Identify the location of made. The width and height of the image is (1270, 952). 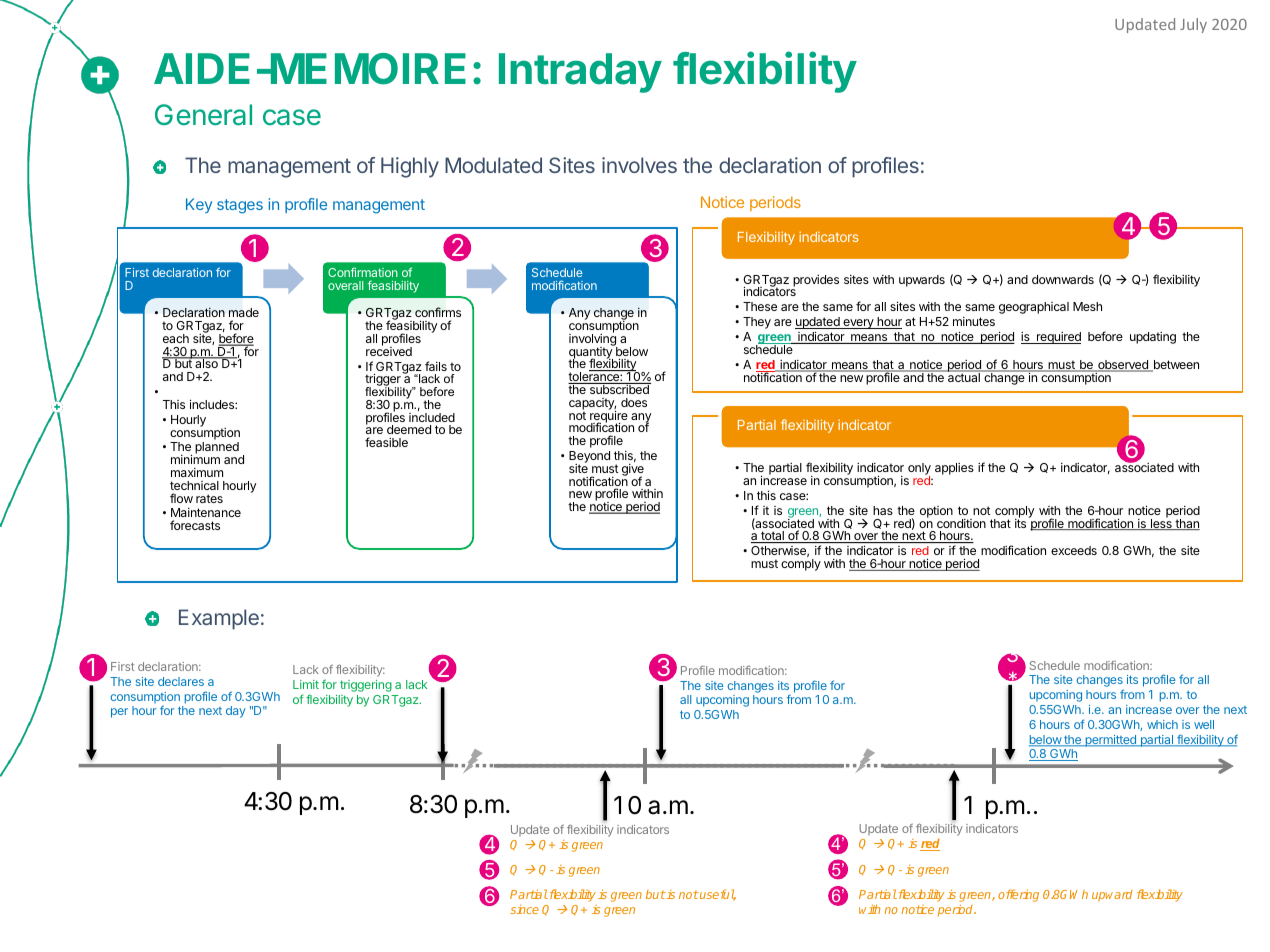
(244, 312).
